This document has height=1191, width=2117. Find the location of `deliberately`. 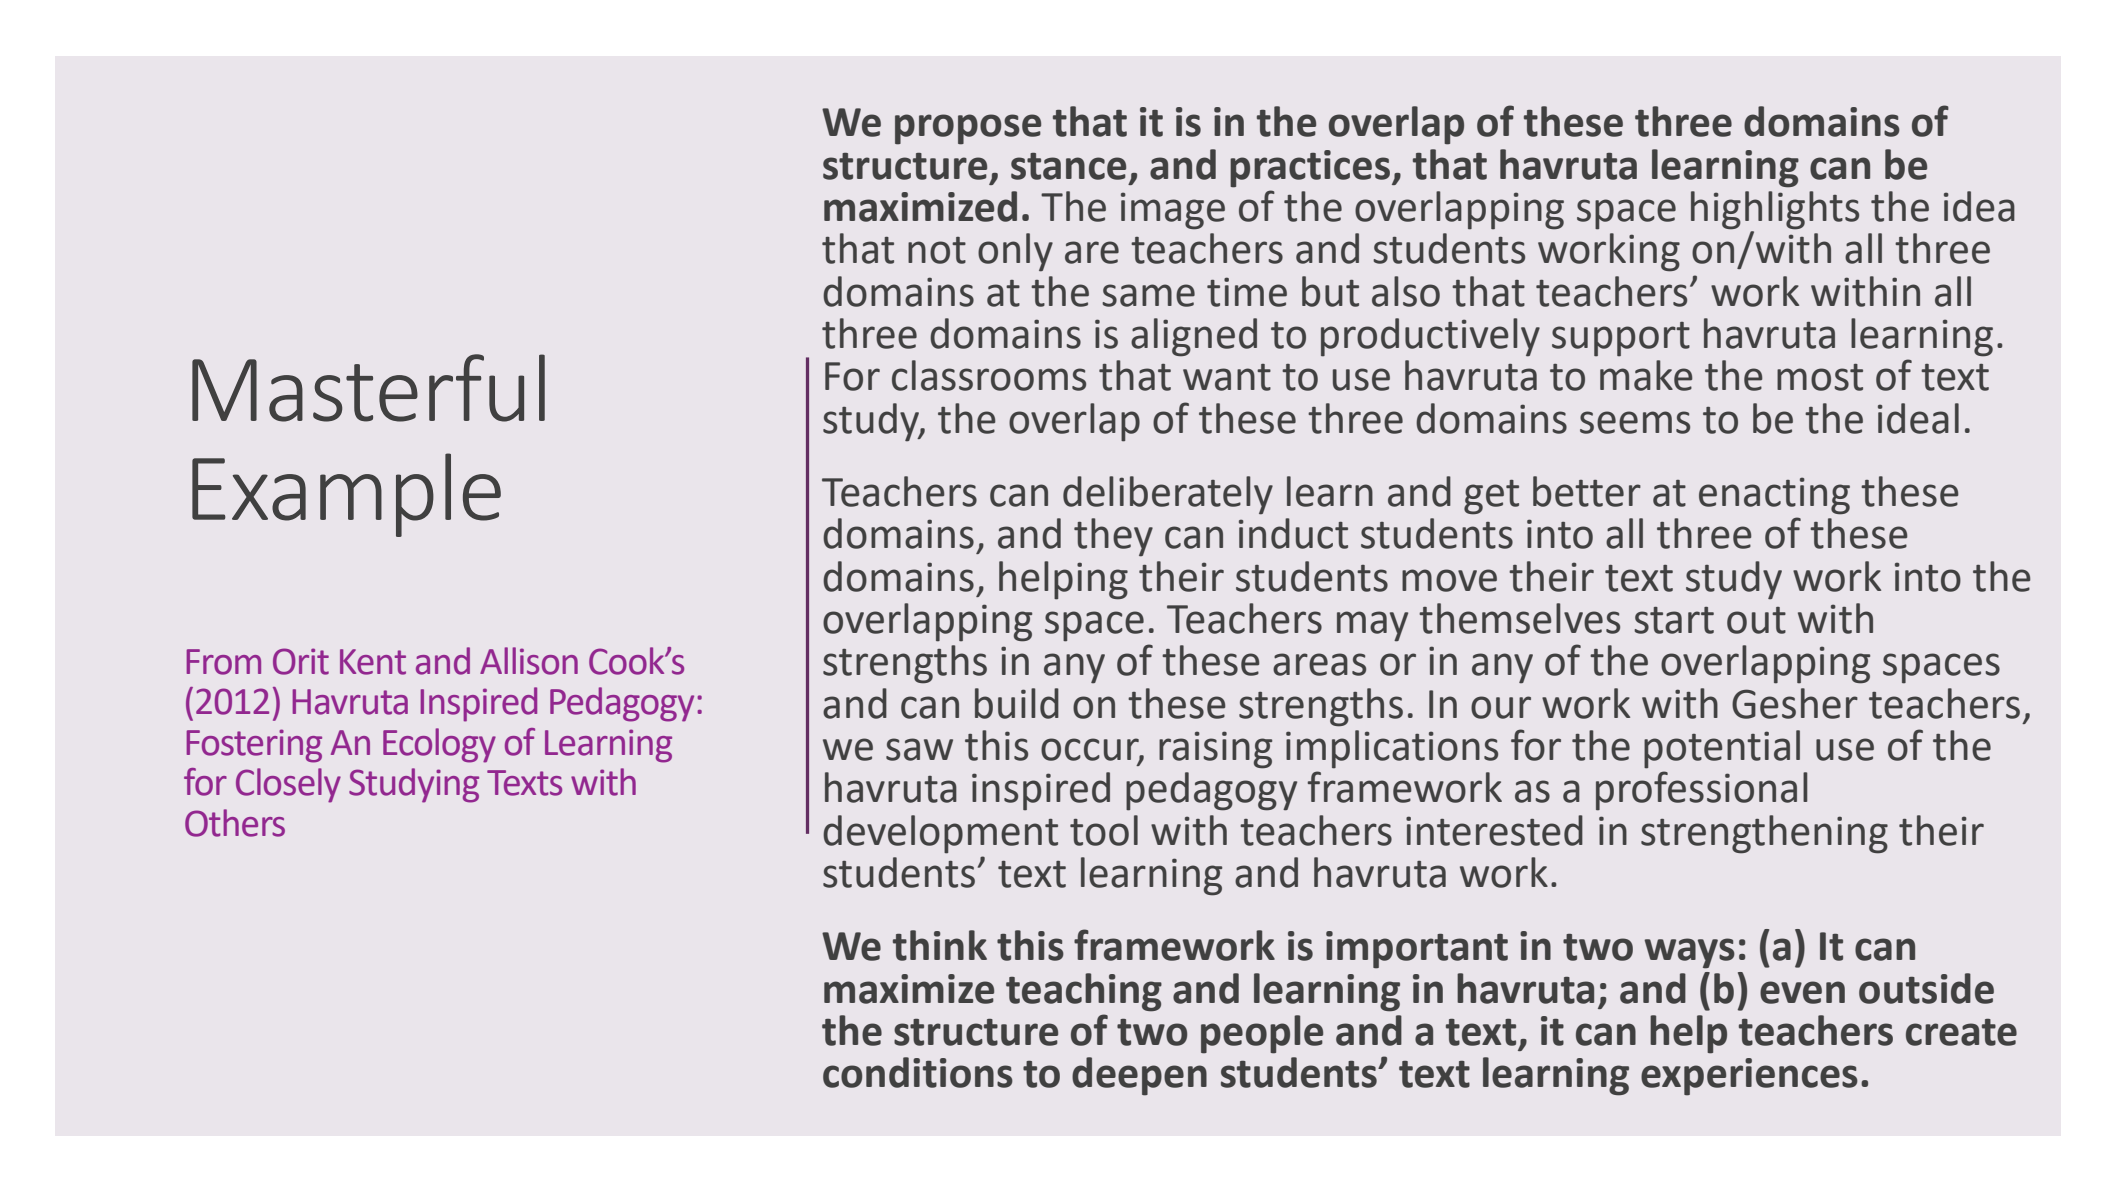

deliberately is located at coordinates (1168, 495).
